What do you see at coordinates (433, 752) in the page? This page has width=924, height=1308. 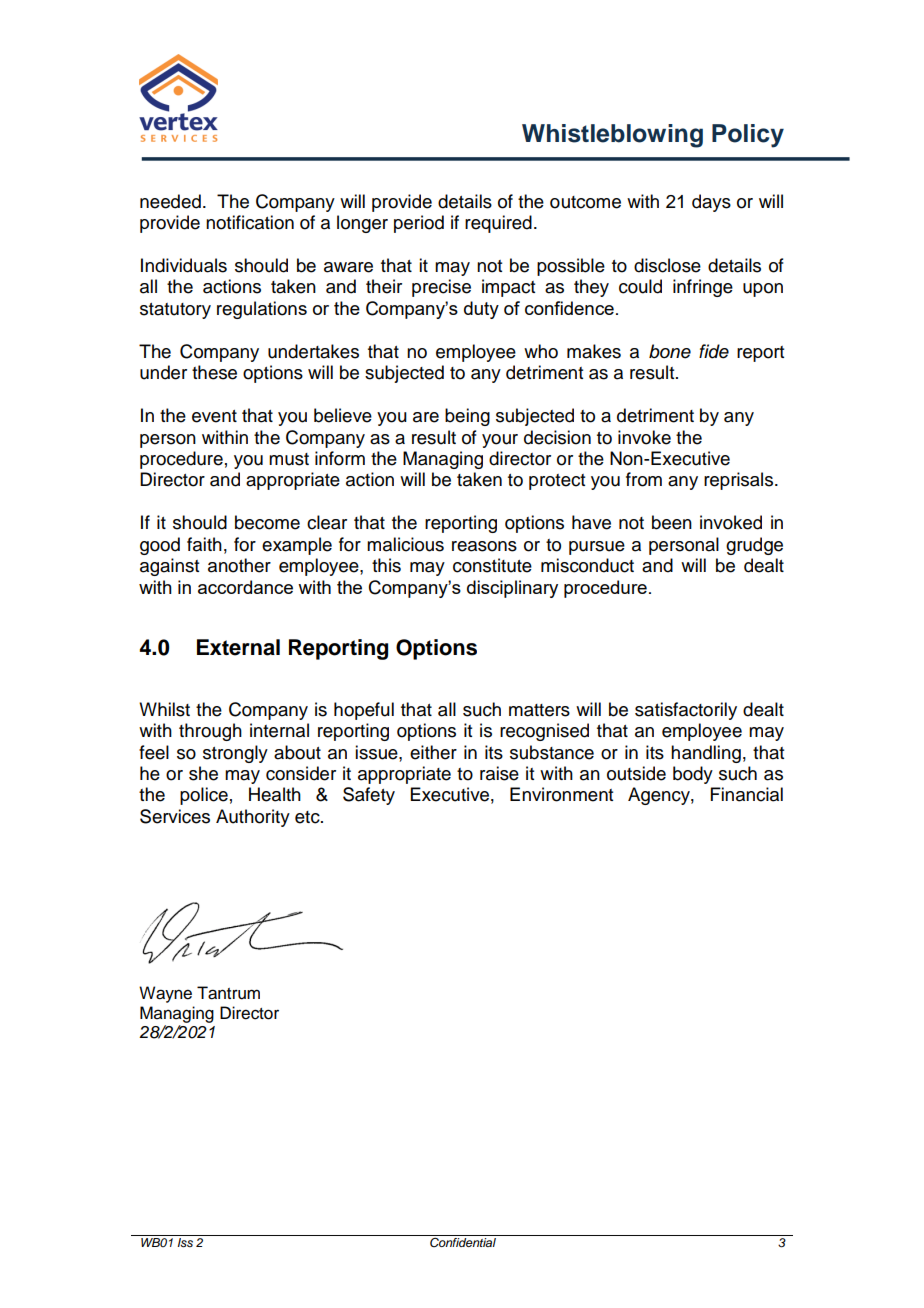 I see `either` at bounding box center [433, 752].
